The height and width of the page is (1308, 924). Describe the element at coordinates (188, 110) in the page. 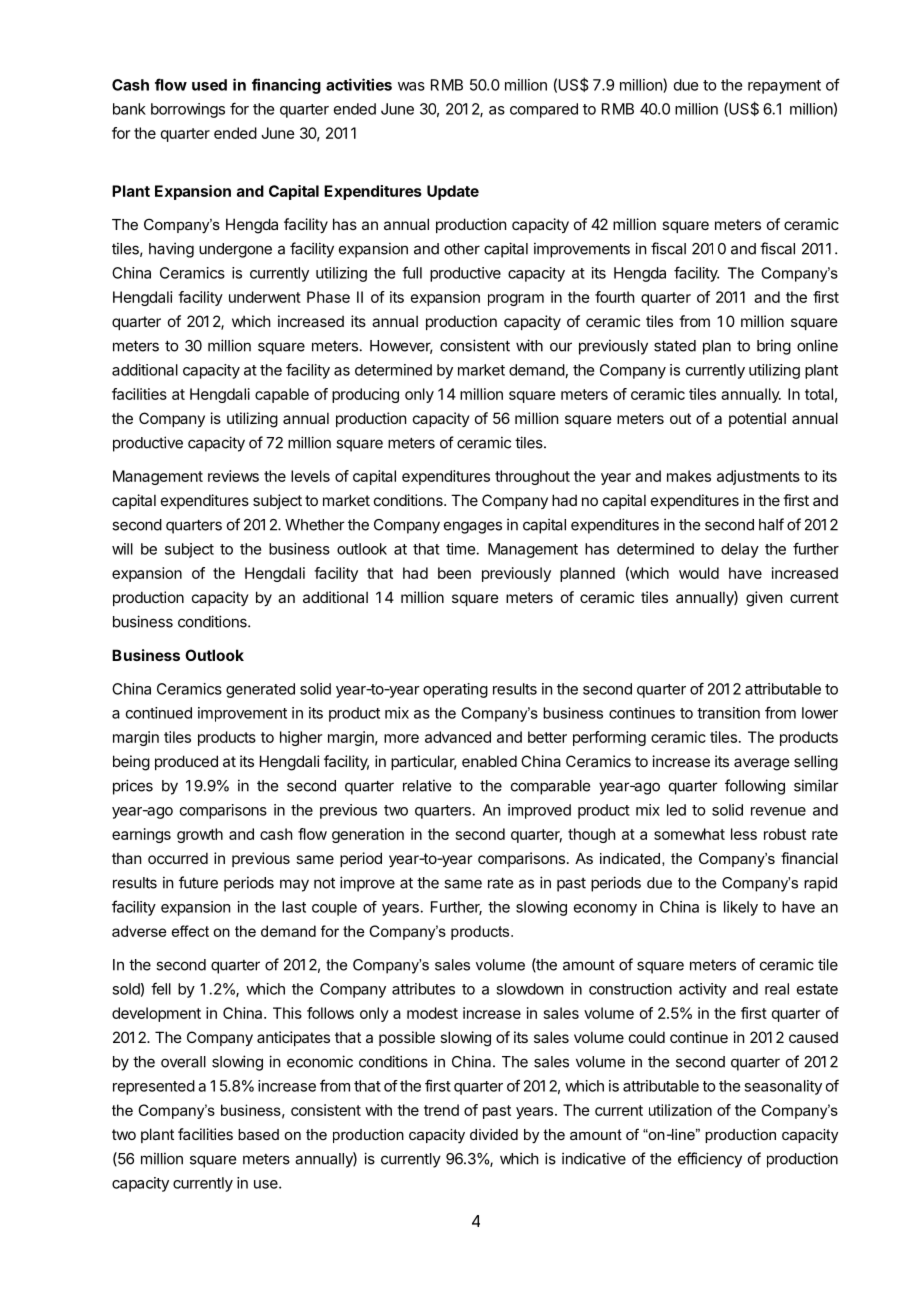

I see `borrowings` at that location.
